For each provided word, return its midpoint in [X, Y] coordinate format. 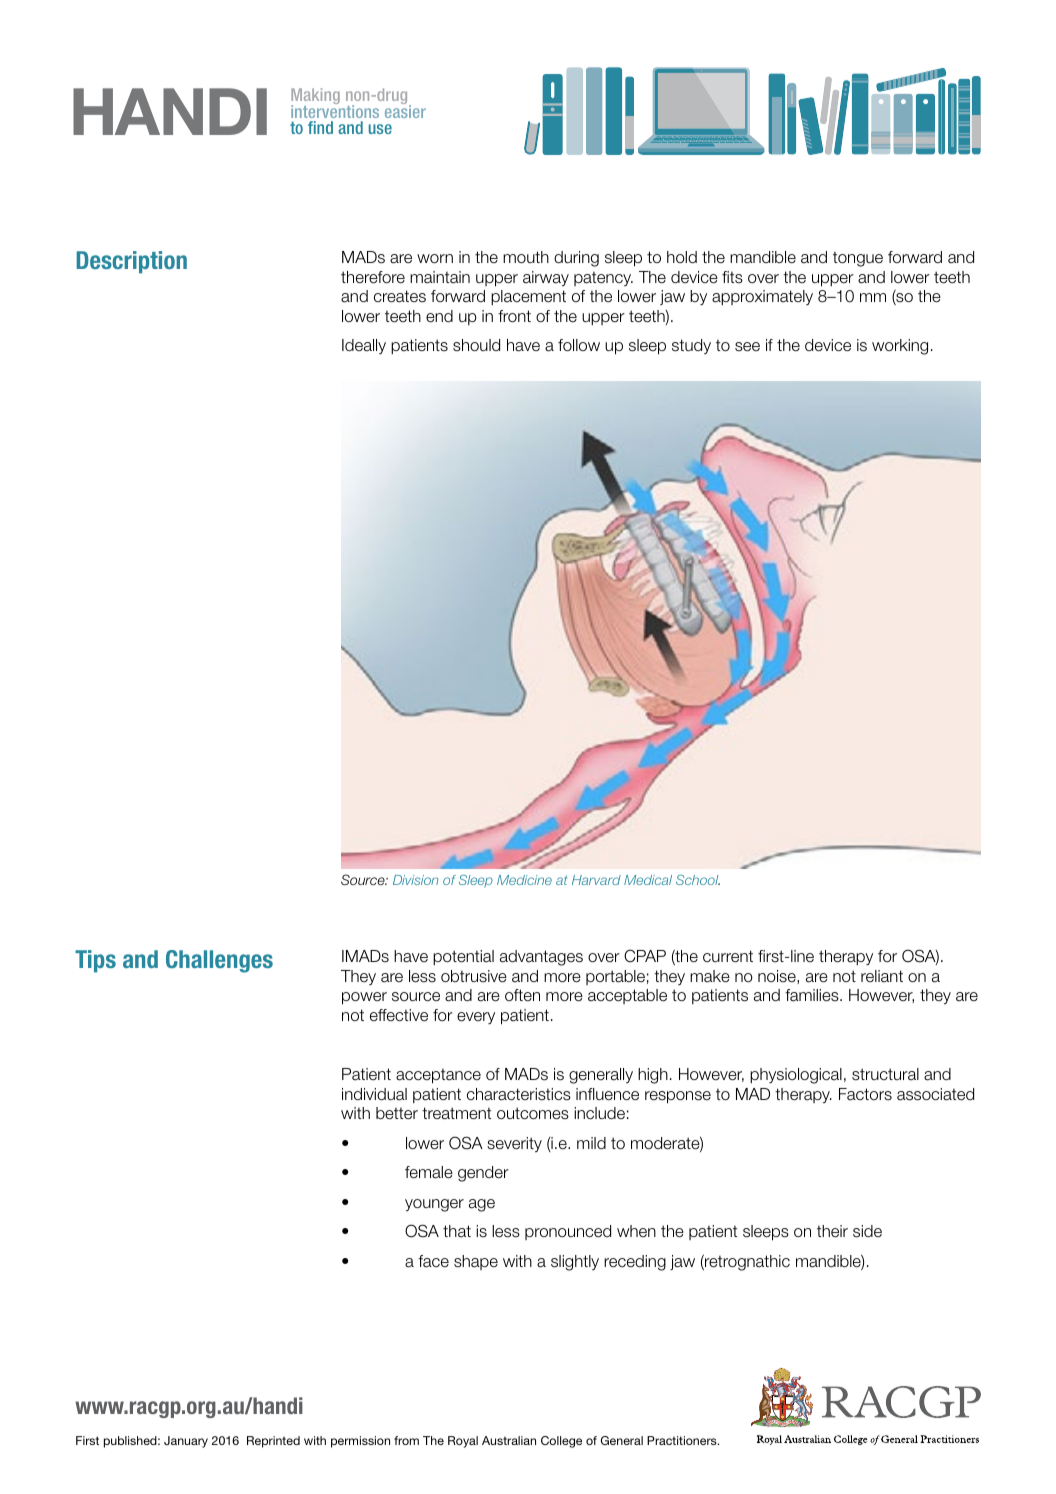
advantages [541, 958]
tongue [858, 259]
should [476, 345]
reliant [882, 976]
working [900, 347]
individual [374, 1094]
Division [415, 880]
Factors [865, 1094]
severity [514, 1144]
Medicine [524, 880]
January [186, 1442]
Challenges [219, 961]
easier [405, 110]
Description [131, 262]
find [320, 127]
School [698, 880]
